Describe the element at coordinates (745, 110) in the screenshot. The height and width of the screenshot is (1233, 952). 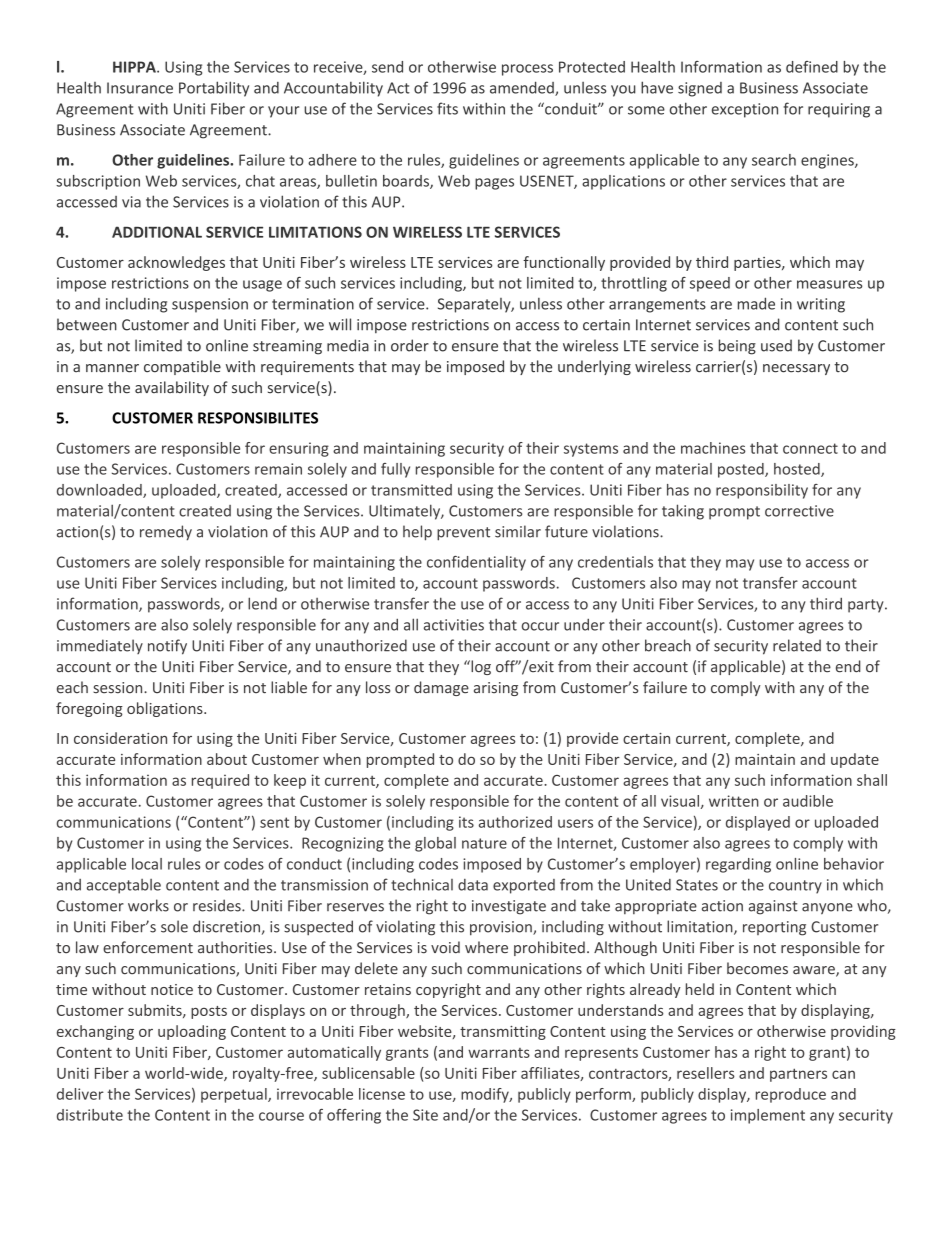
I see `exception` at that location.
